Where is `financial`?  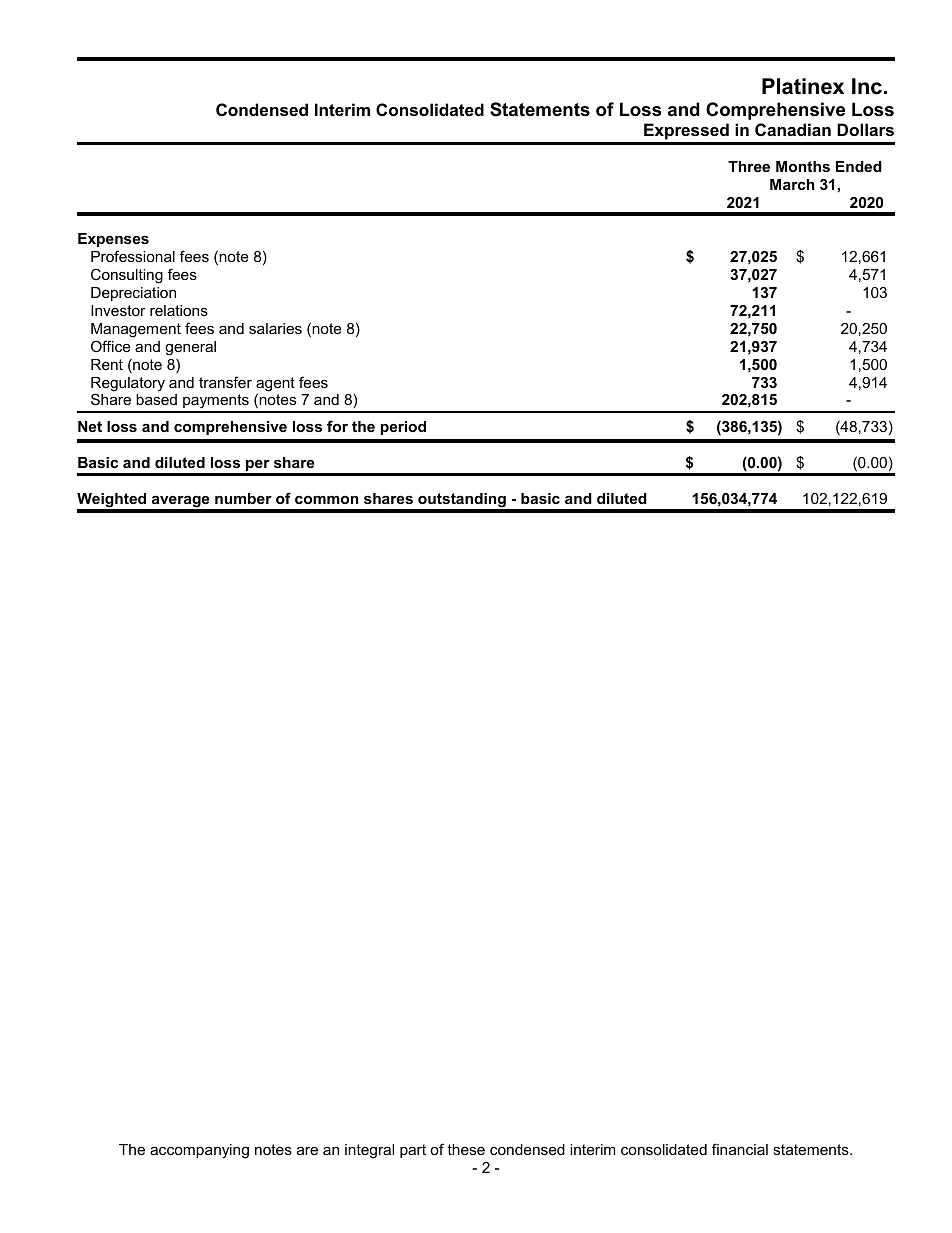 financial is located at coordinates (740, 1149).
